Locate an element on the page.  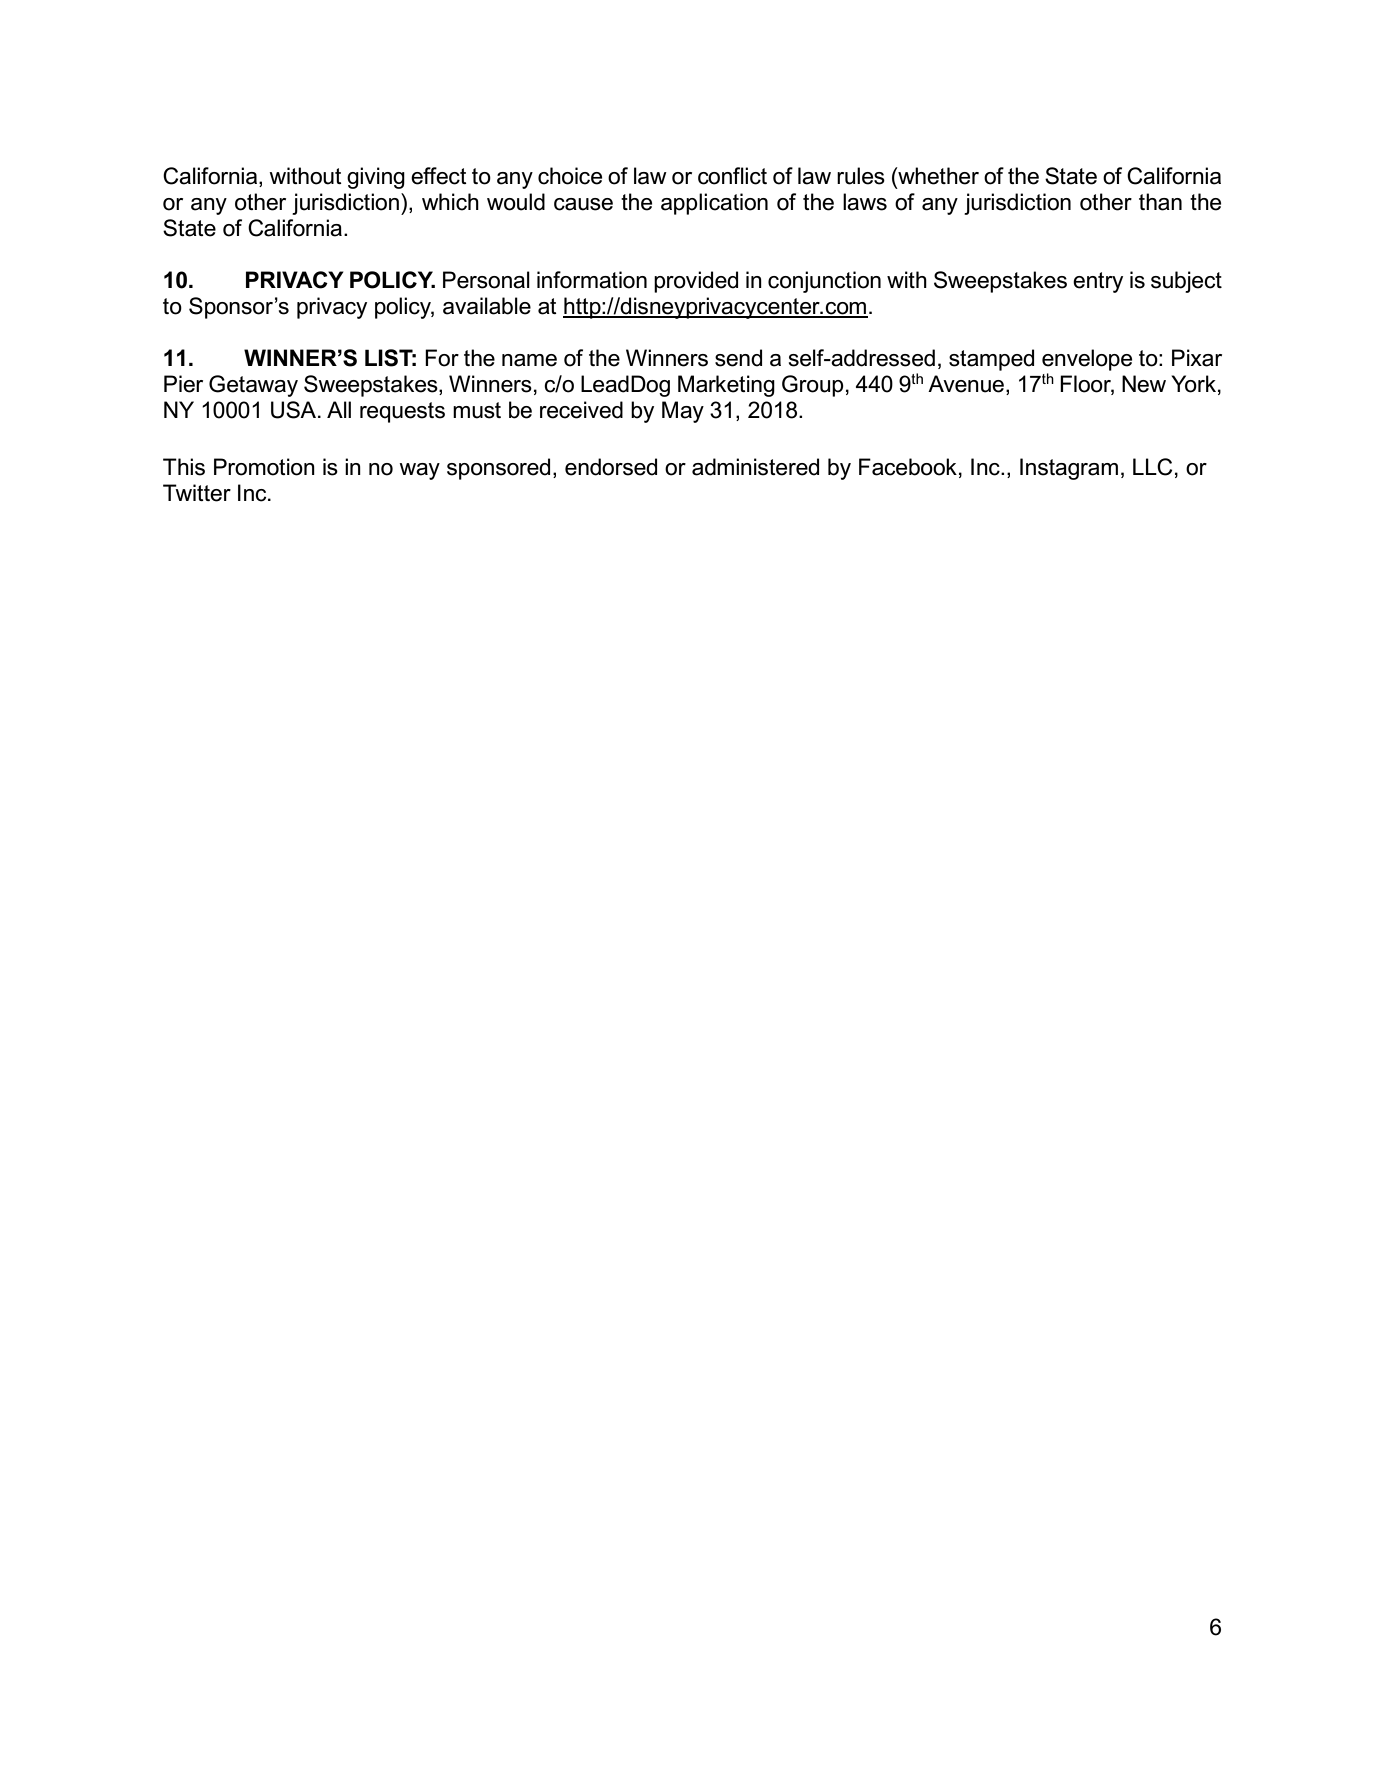
New is located at coordinates (1144, 384).
